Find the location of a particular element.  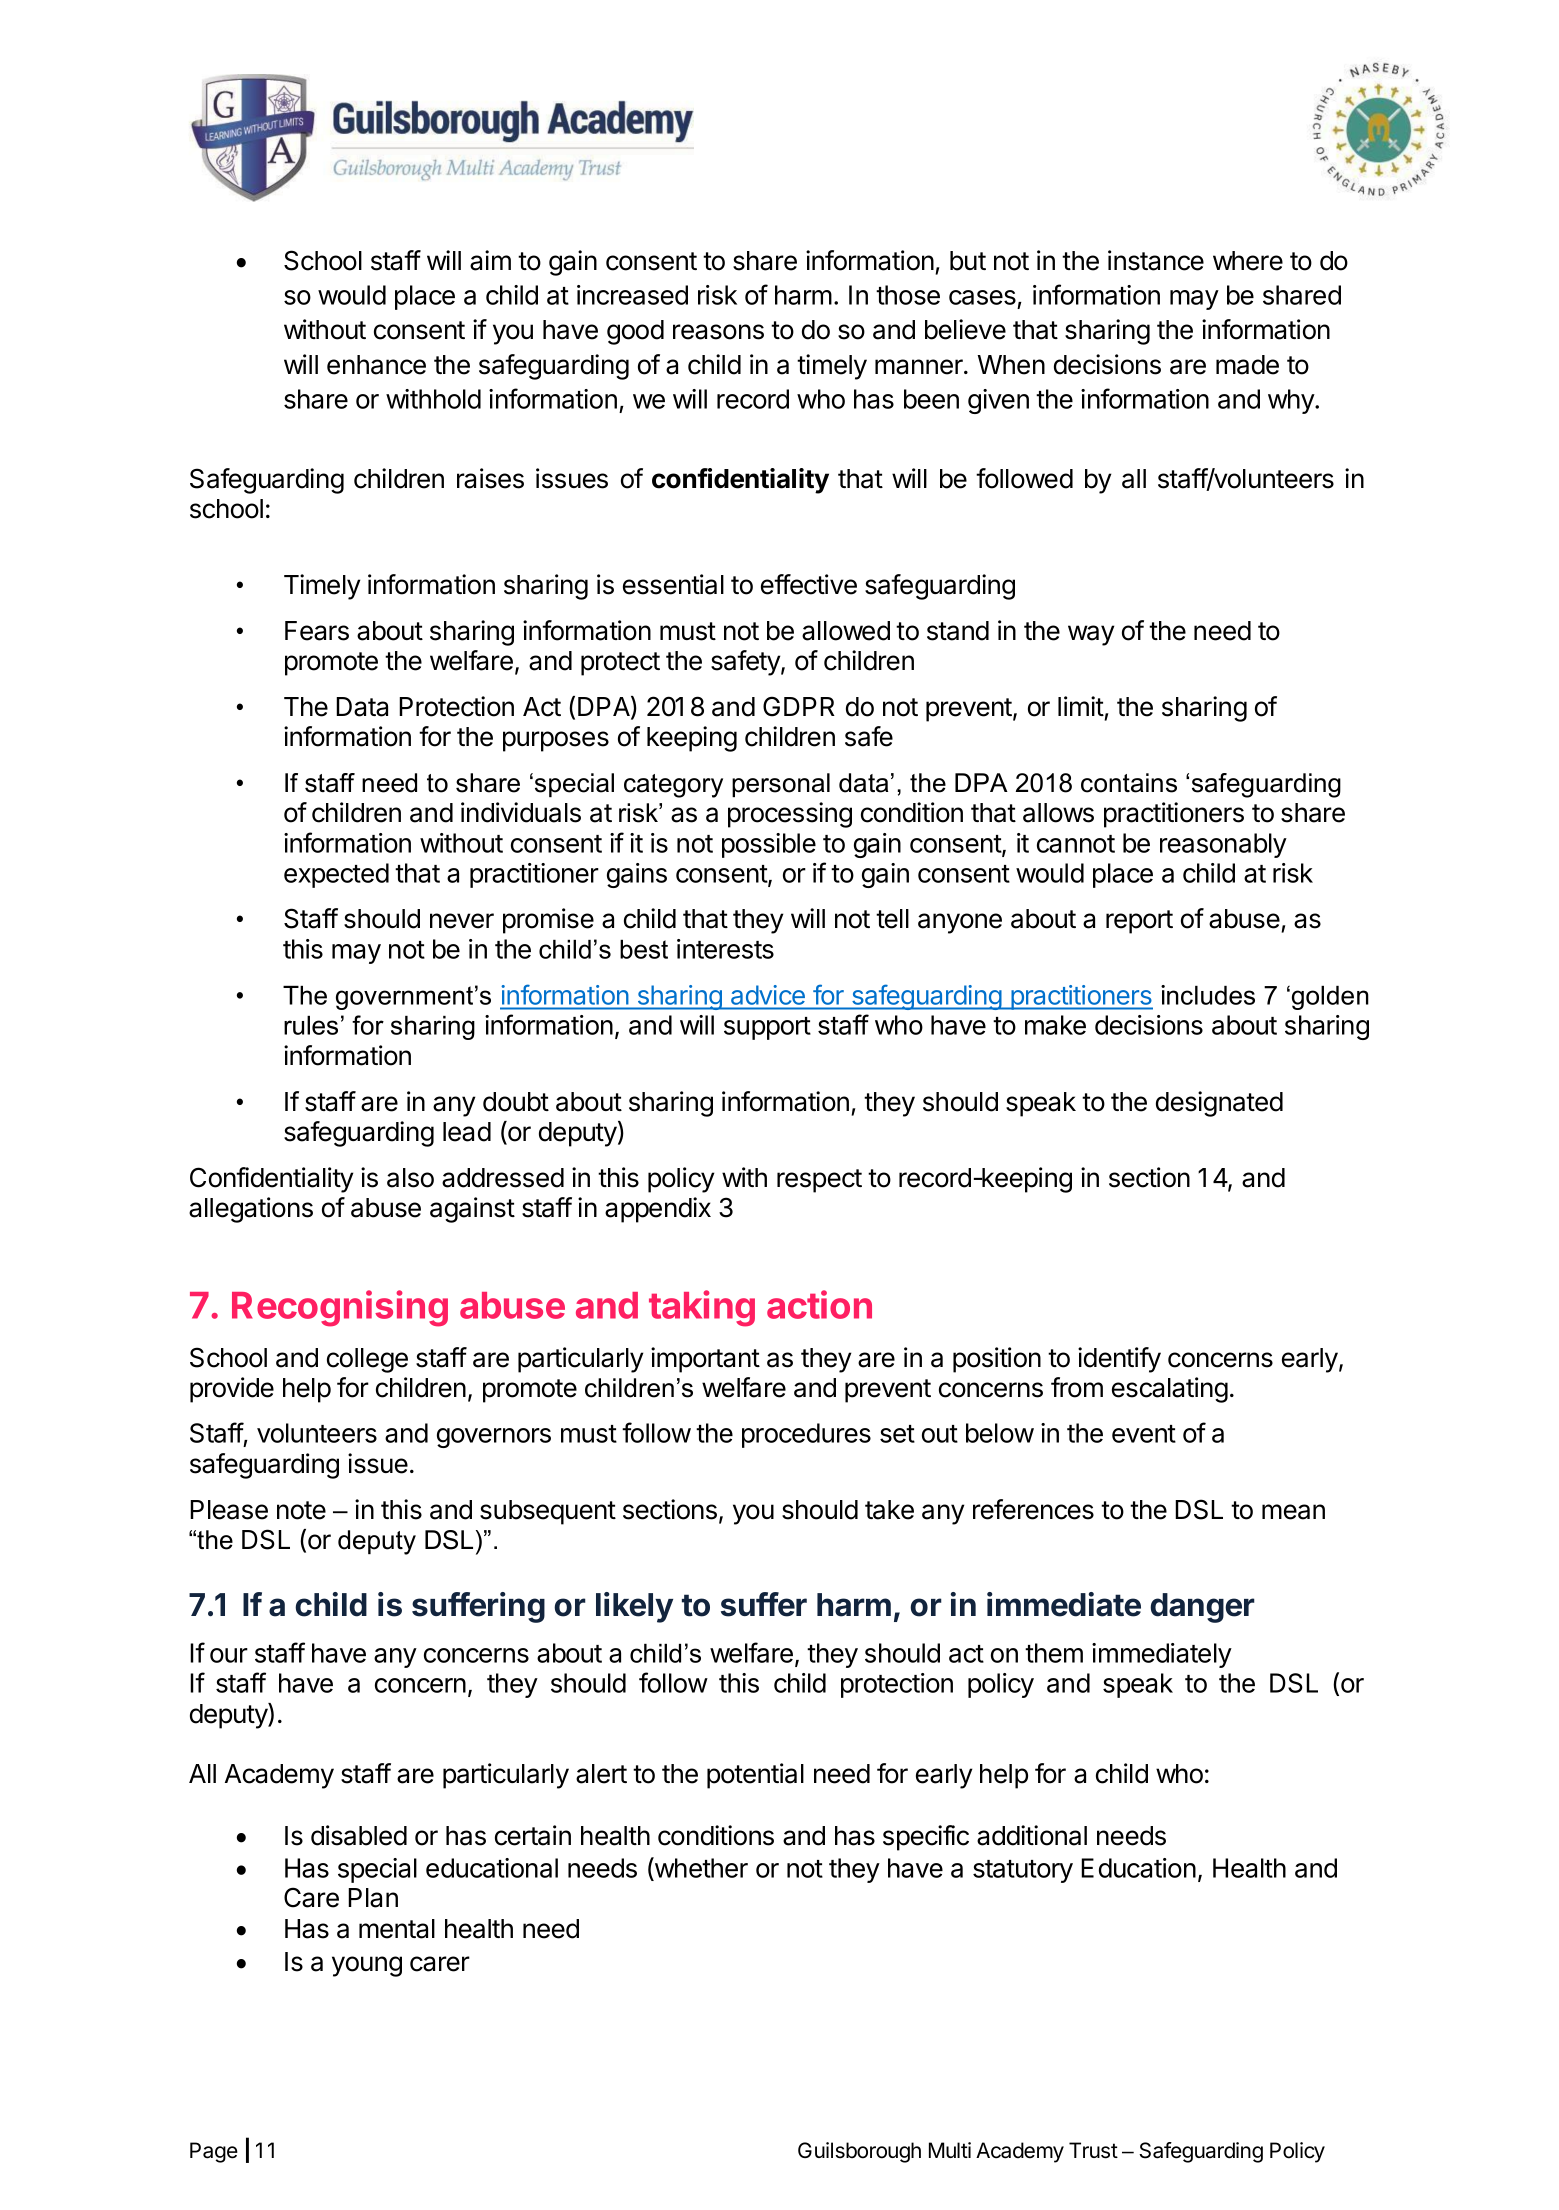

enhance is located at coordinates (376, 365).
